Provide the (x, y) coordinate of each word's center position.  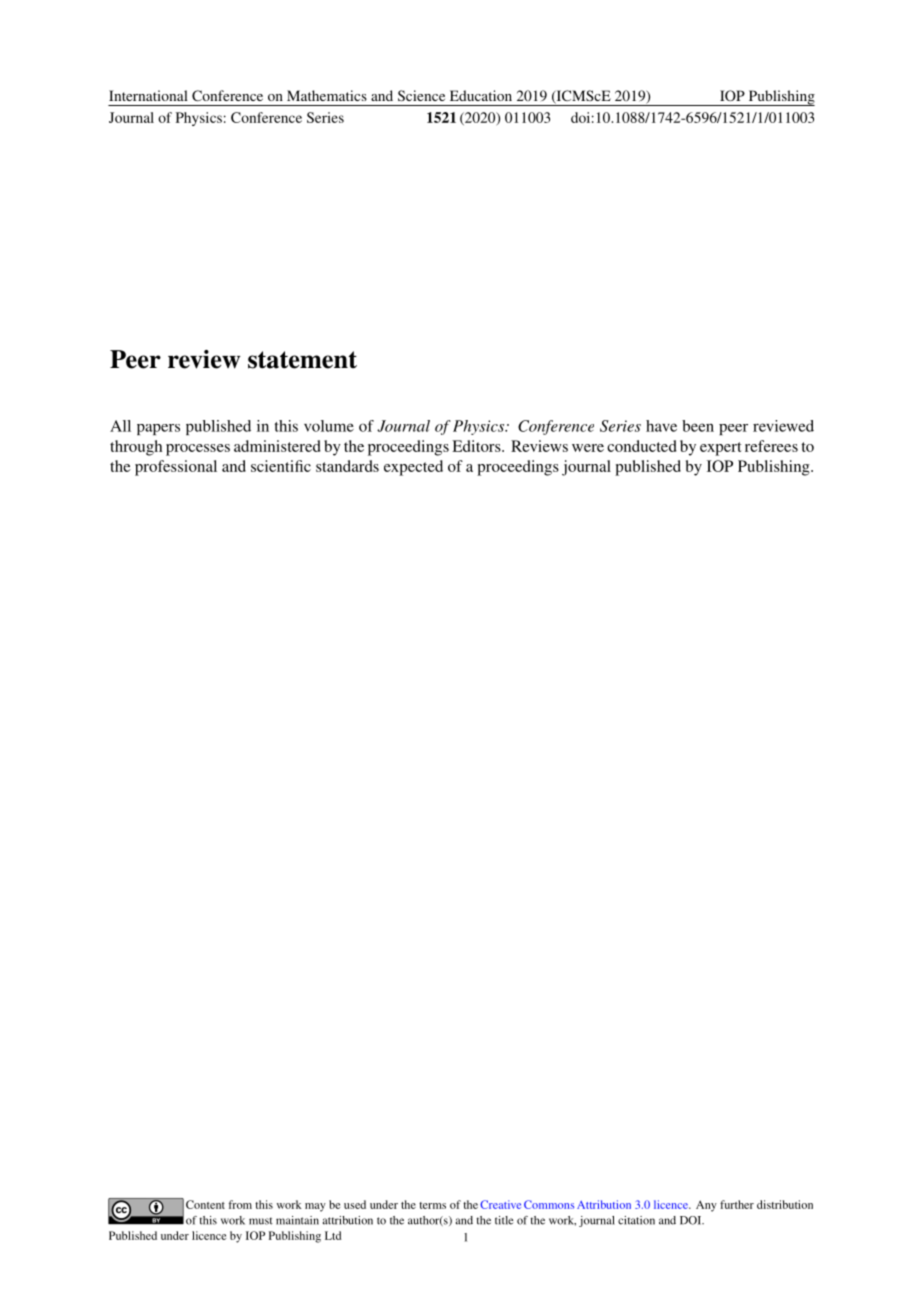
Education (481, 95)
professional (176, 468)
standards (347, 466)
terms (432, 1205)
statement (302, 360)
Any (706, 1206)
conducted (642, 446)
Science (421, 95)
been (698, 426)
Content (205, 1204)
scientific (281, 466)
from (240, 1204)
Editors (477, 446)
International (148, 95)
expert (721, 449)
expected (413, 468)
